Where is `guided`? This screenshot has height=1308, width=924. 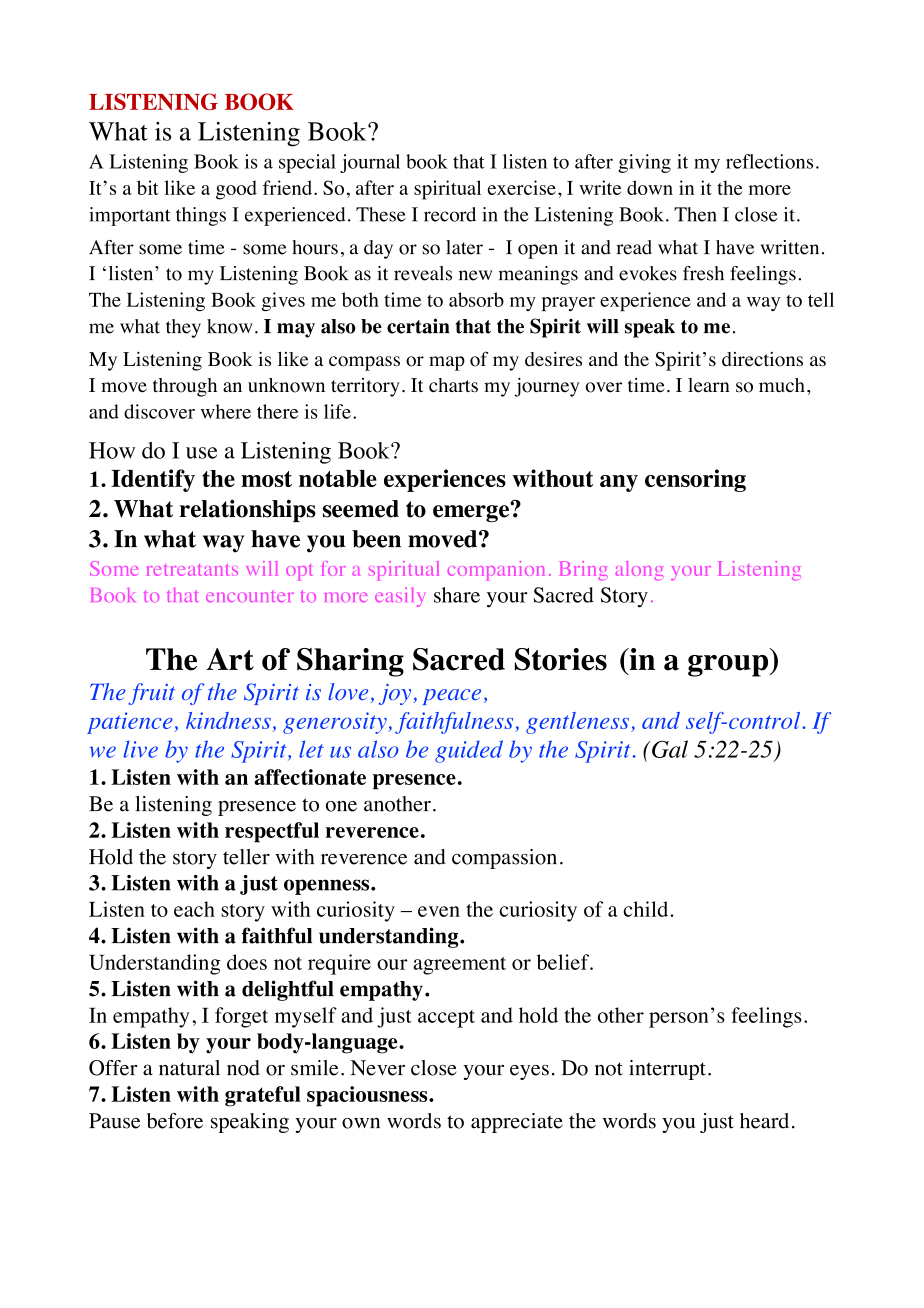
guided is located at coordinates (469, 751).
